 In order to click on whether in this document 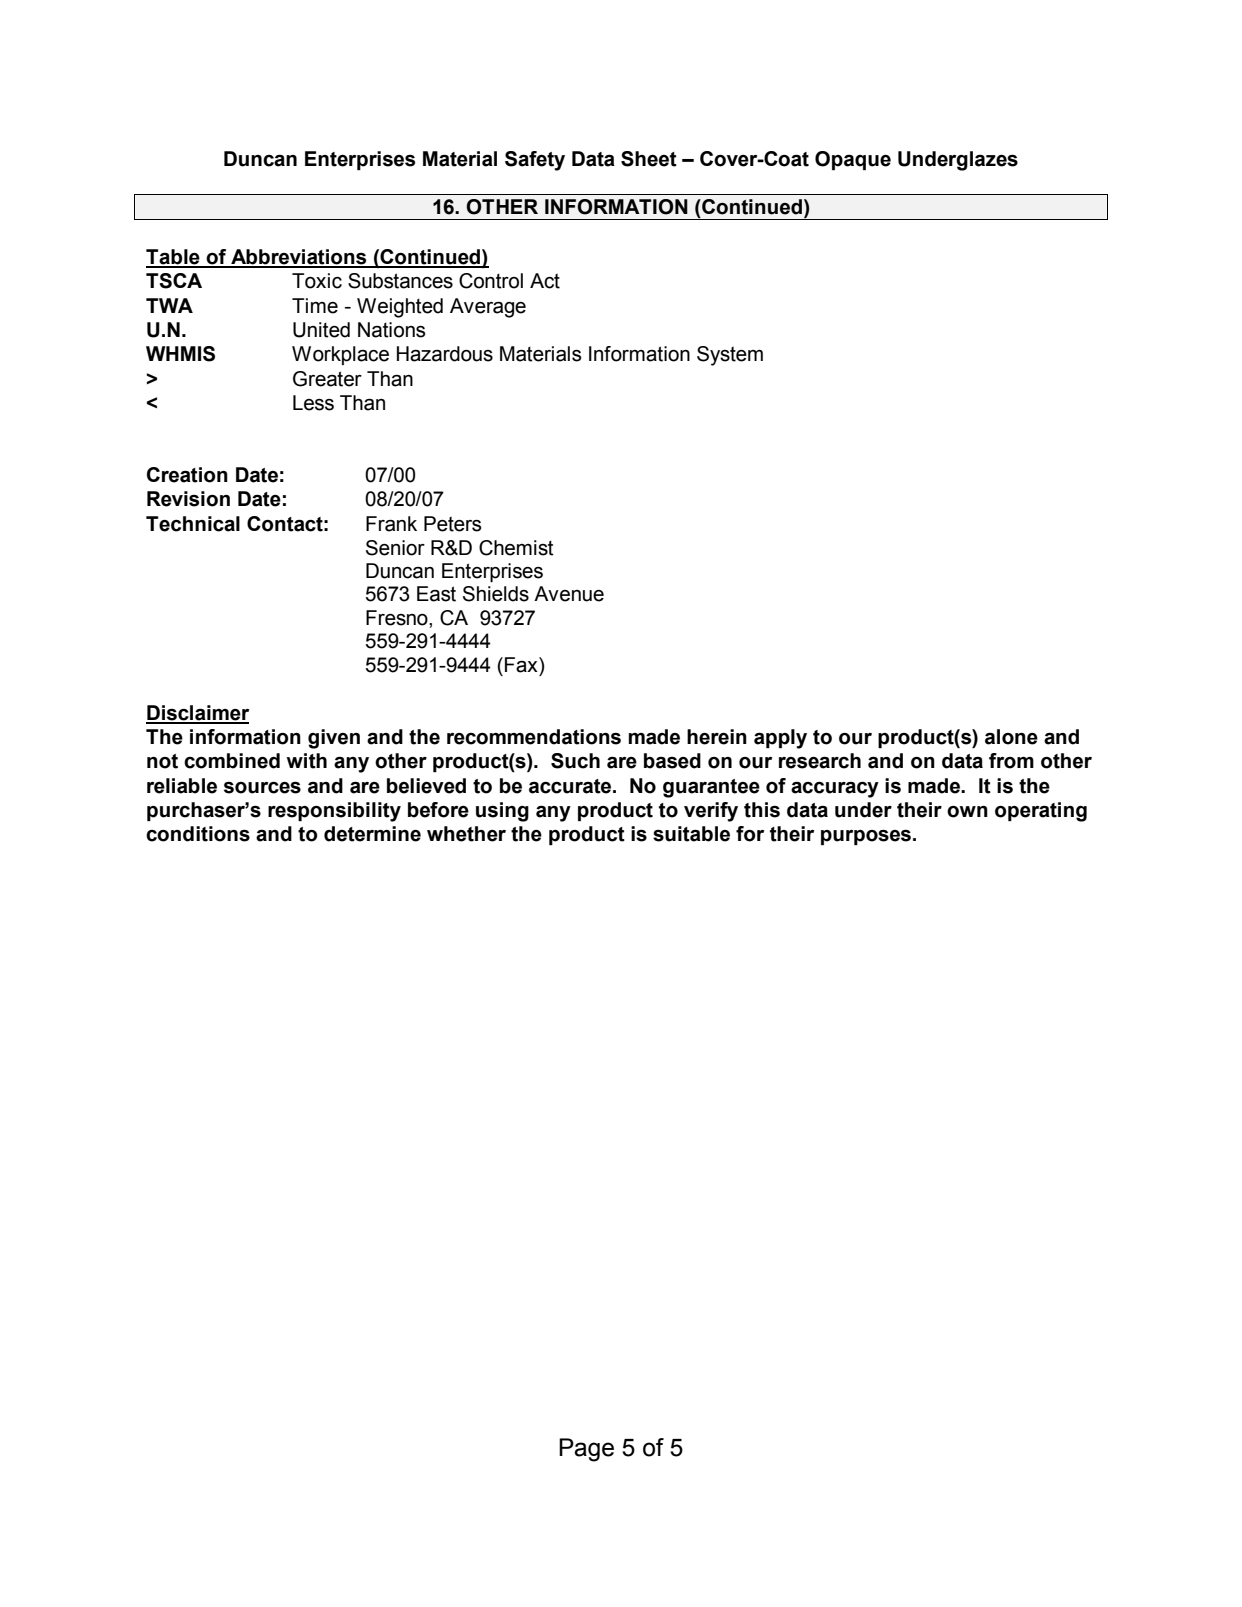, I will do `click(466, 834)`.
